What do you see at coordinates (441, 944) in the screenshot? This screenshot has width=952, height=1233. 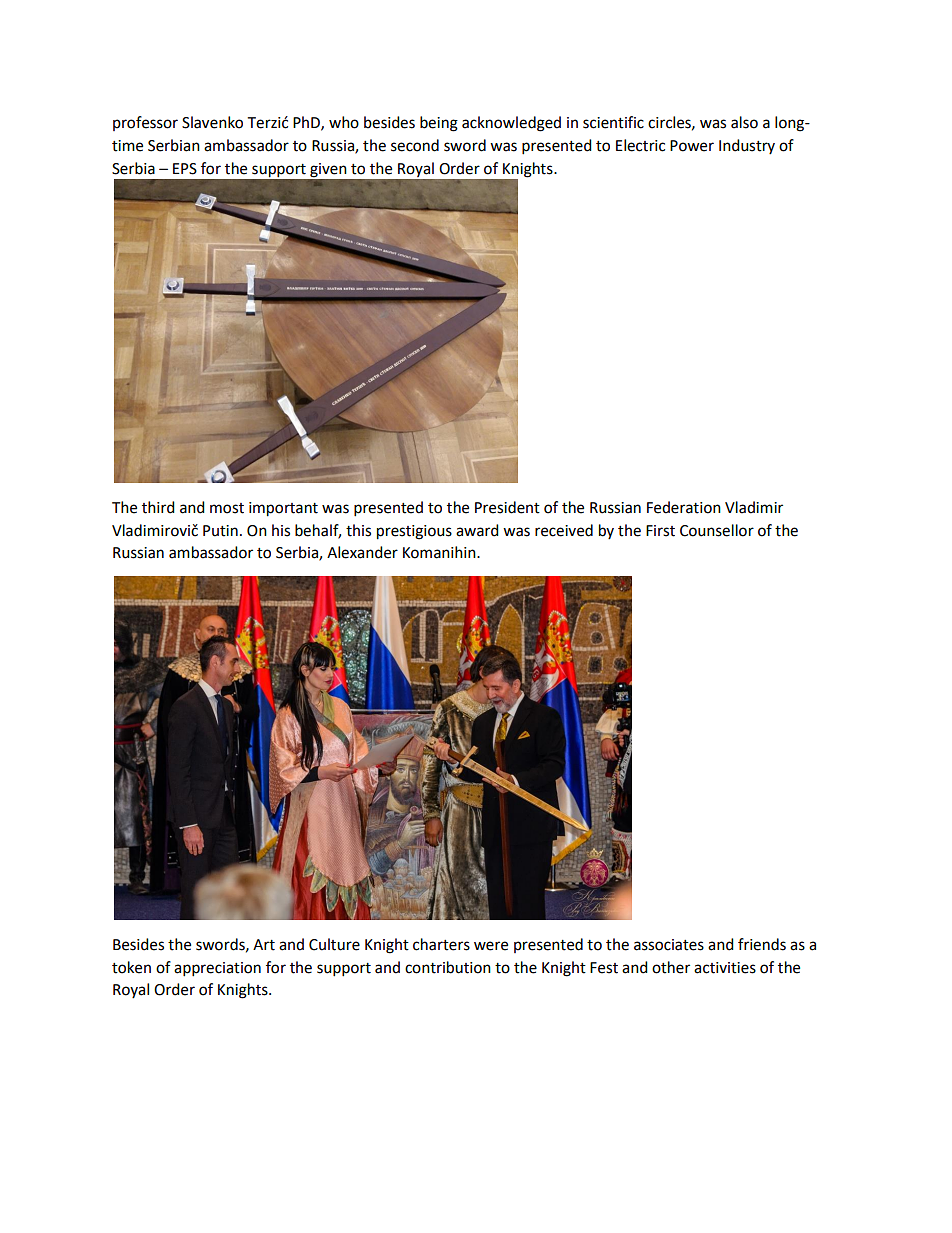 I see `charters` at bounding box center [441, 944].
